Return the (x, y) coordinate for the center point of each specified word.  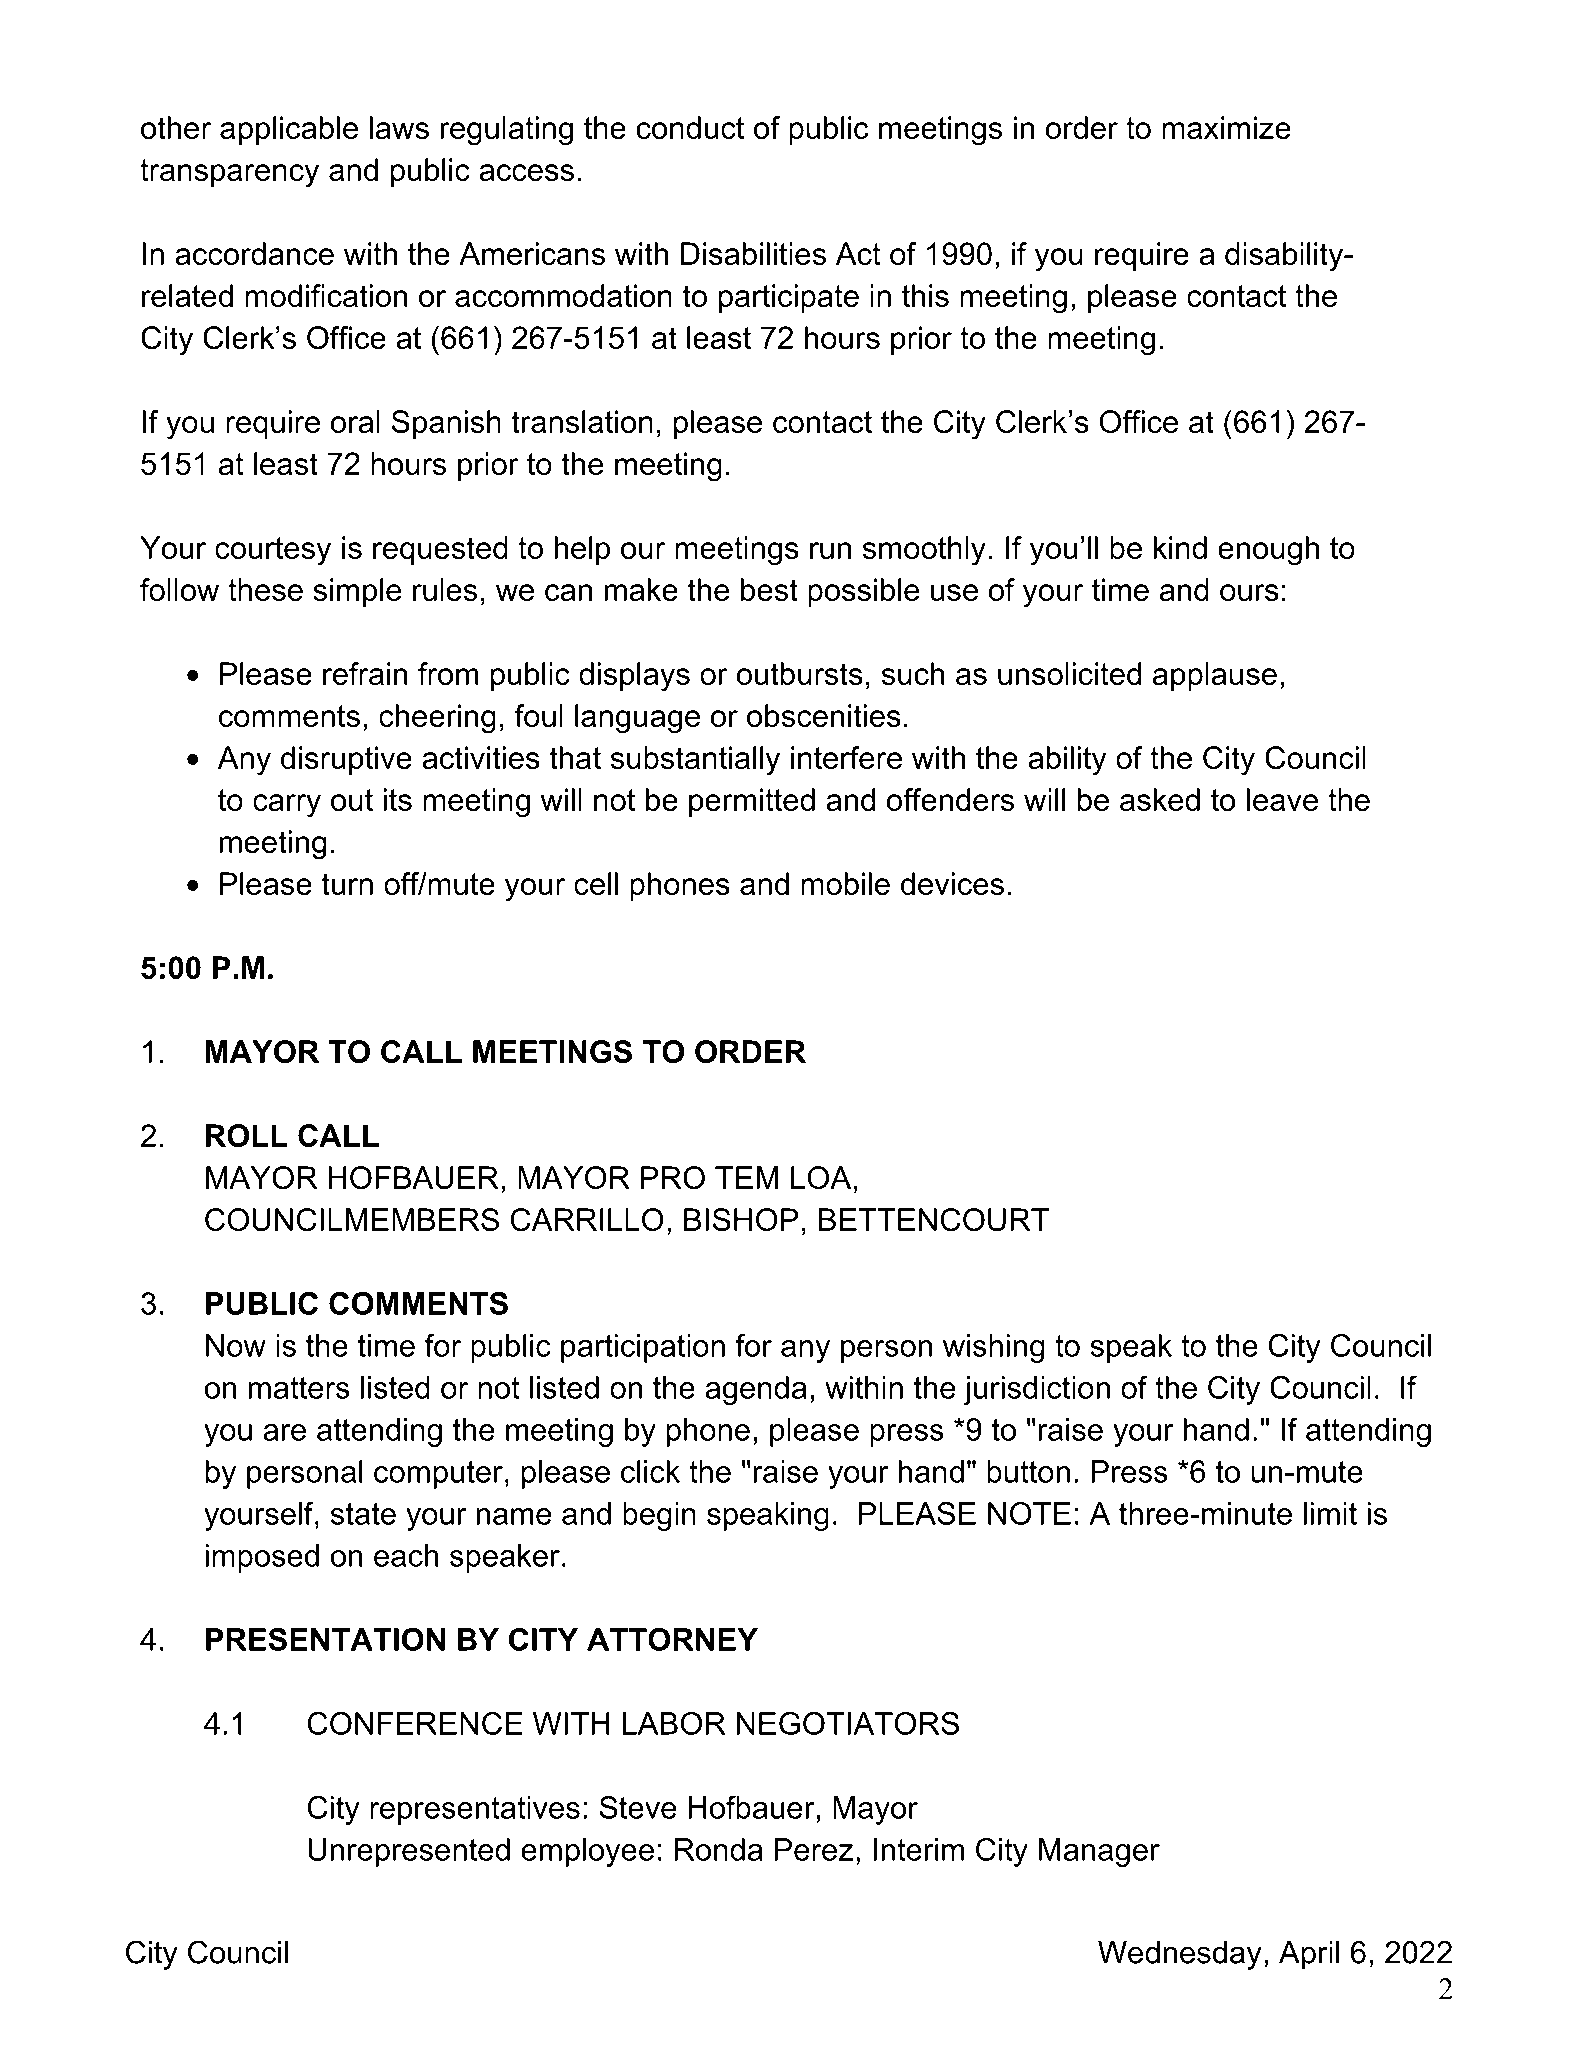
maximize (1226, 127)
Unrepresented (409, 1852)
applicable (289, 130)
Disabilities (753, 253)
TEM (746, 1177)
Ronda (719, 1849)
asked (1160, 799)
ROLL (247, 1135)
